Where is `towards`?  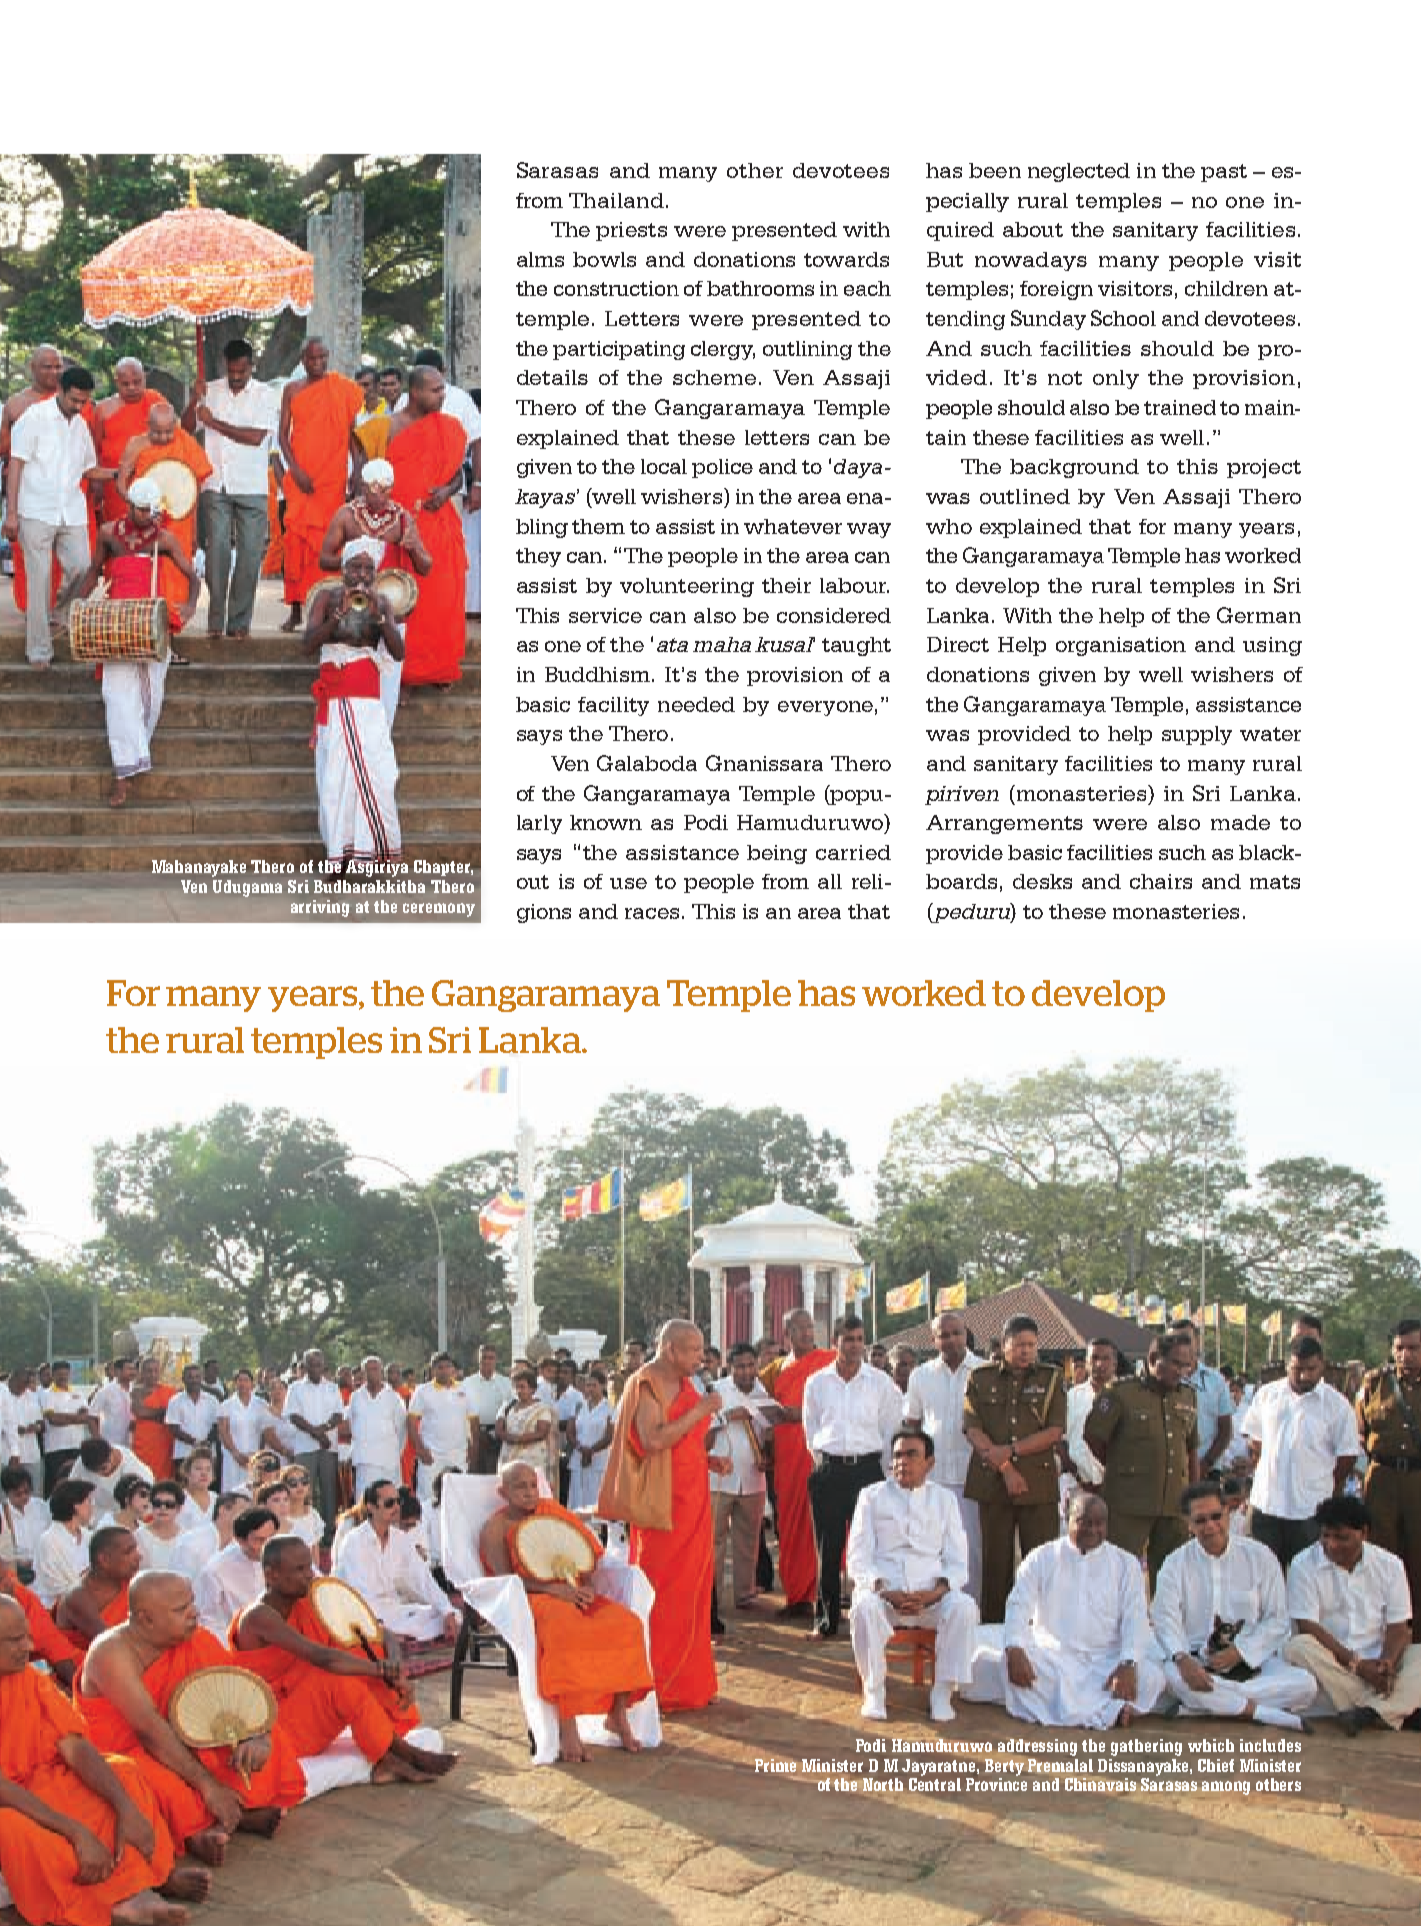 towards is located at coordinates (846, 259).
